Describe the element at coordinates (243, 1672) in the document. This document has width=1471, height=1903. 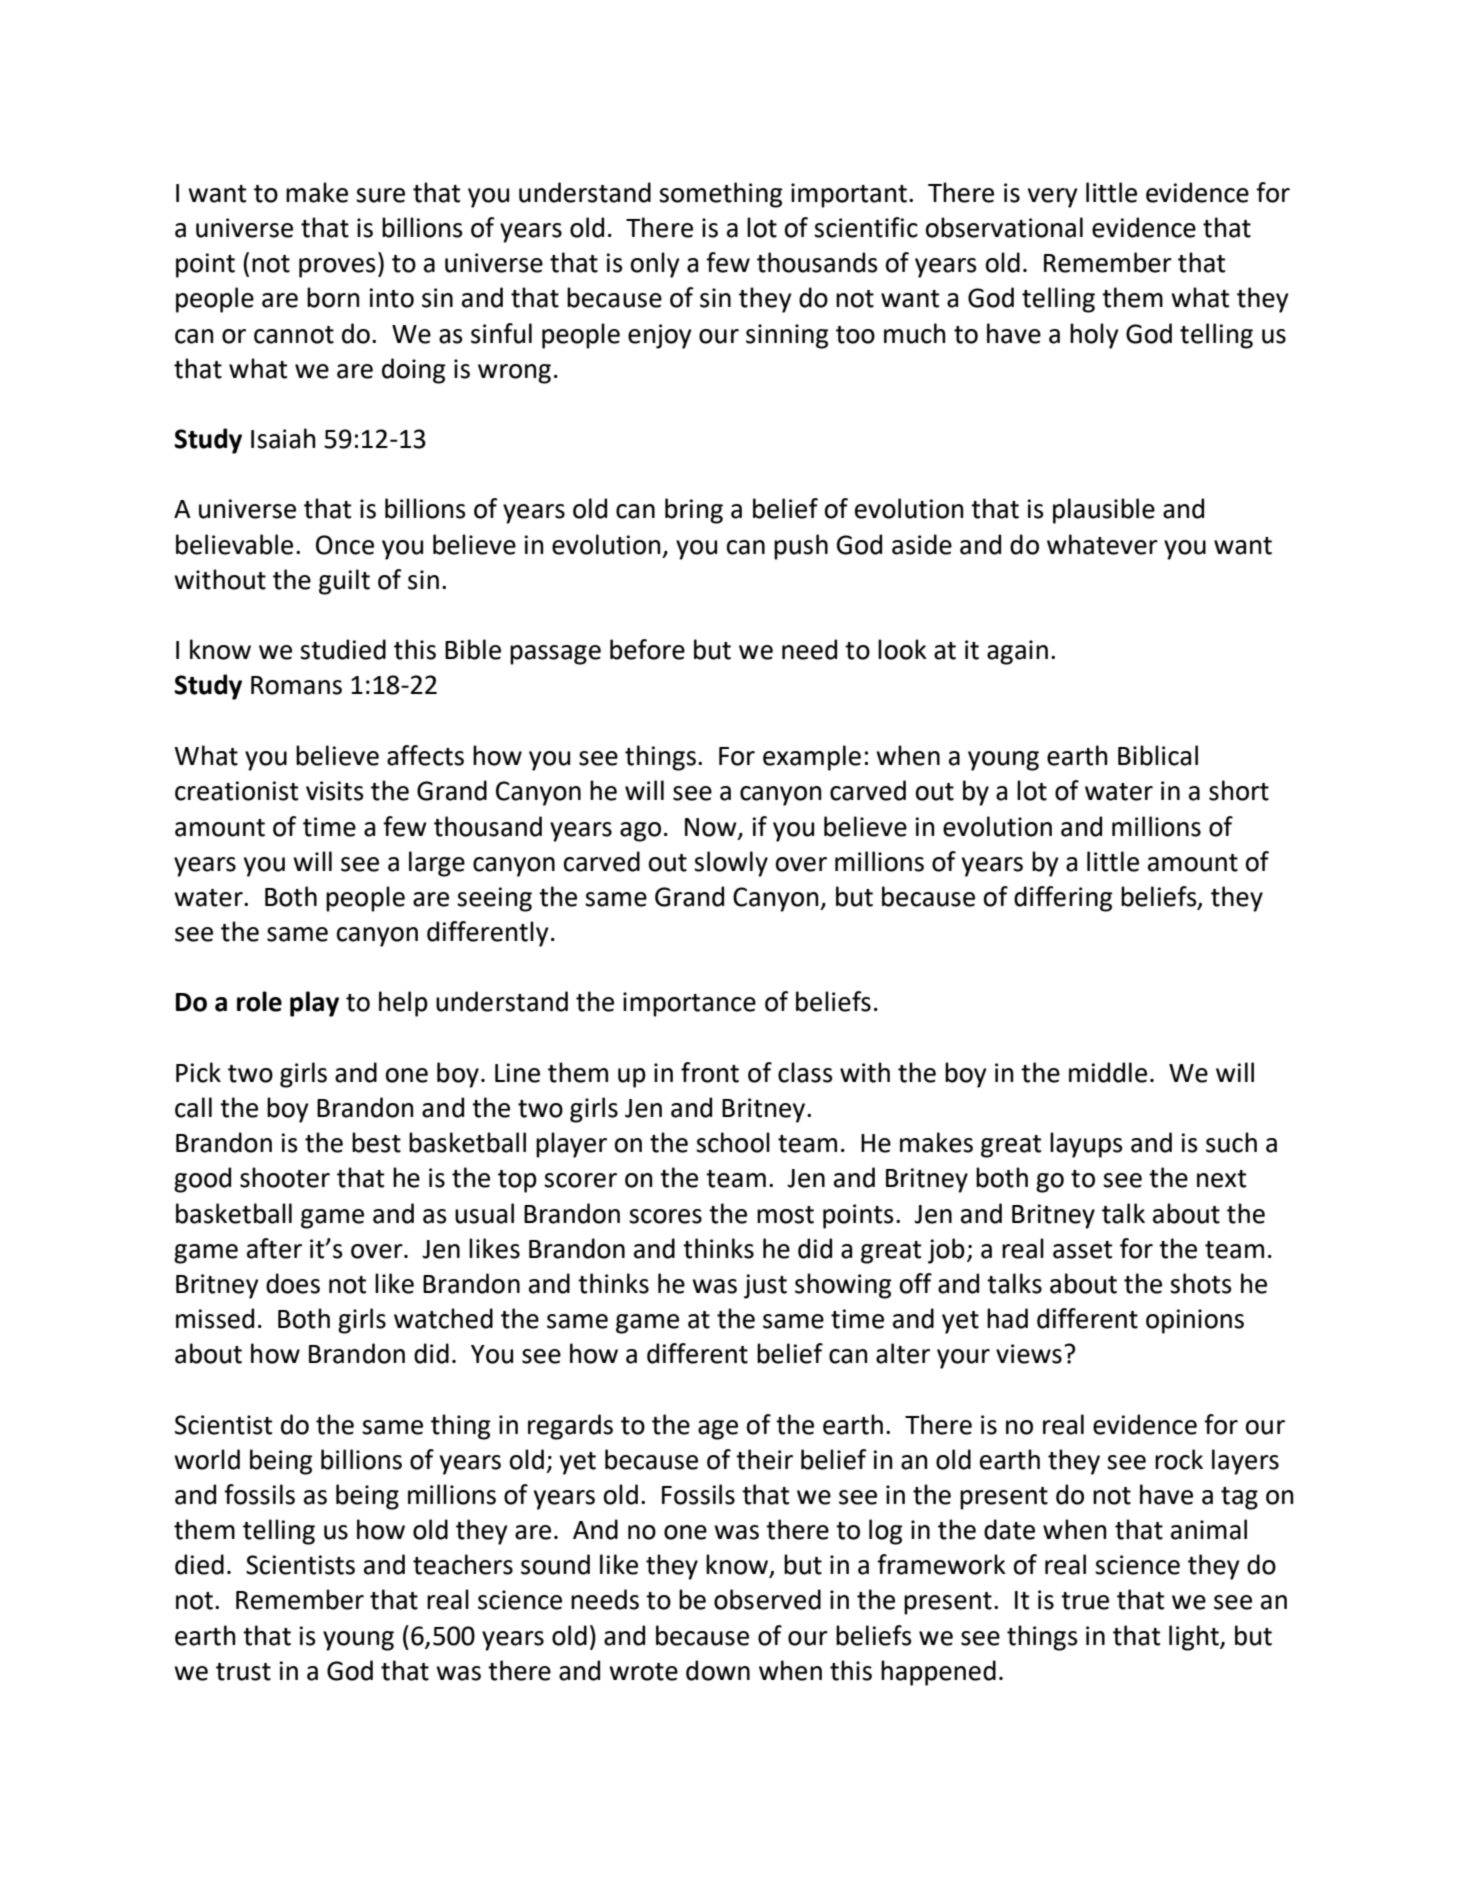
I see `trust` at that location.
